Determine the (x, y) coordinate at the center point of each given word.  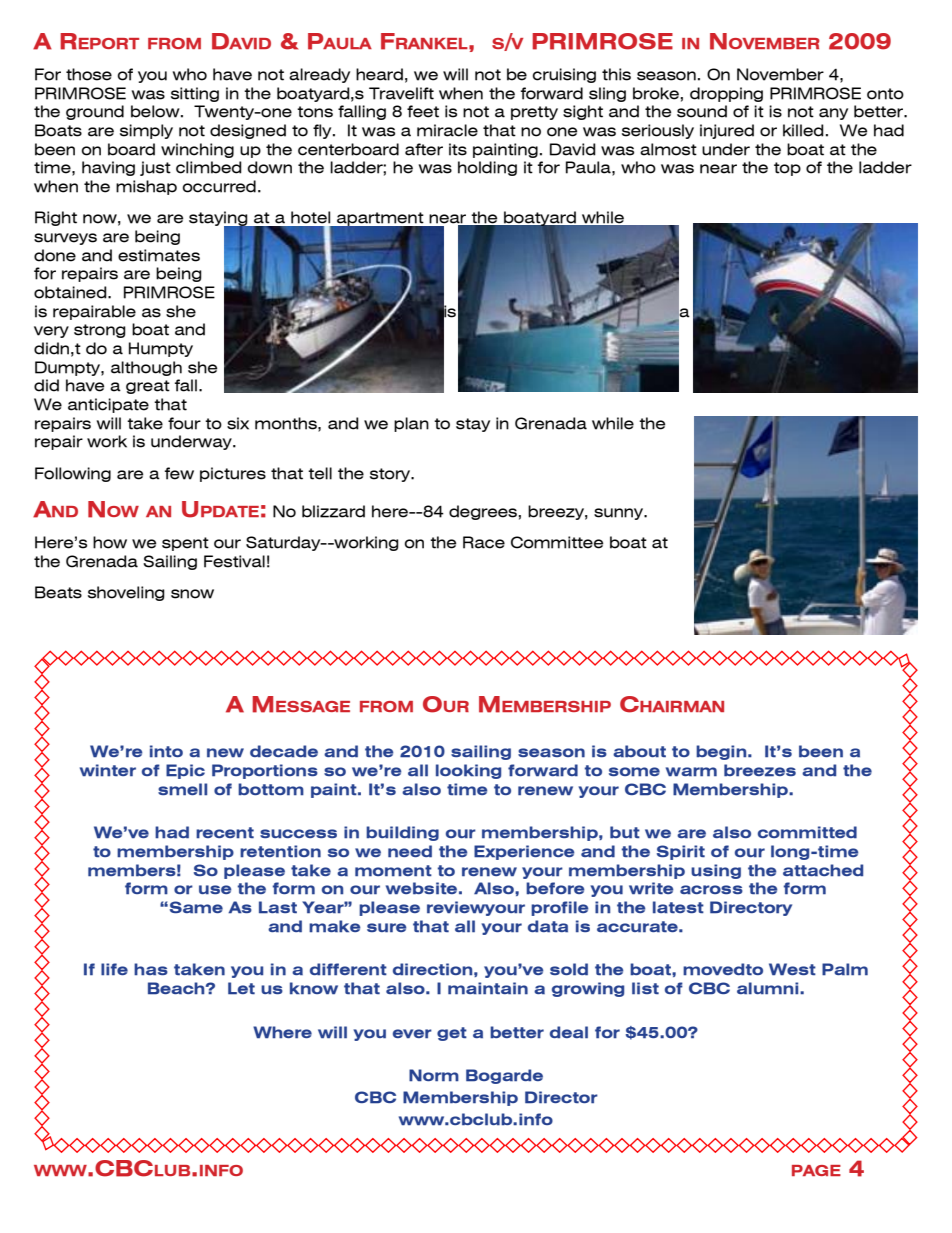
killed (803, 130)
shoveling (126, 593)
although (146, 368)
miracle (447, 130)
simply (146, 131)
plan (411, 424)
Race (484, 542)
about (639, 751)
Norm (434, 1075)
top (787, 169)
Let (241, 988)
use (215, 890)
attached (823, 870)
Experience (524, 852)
